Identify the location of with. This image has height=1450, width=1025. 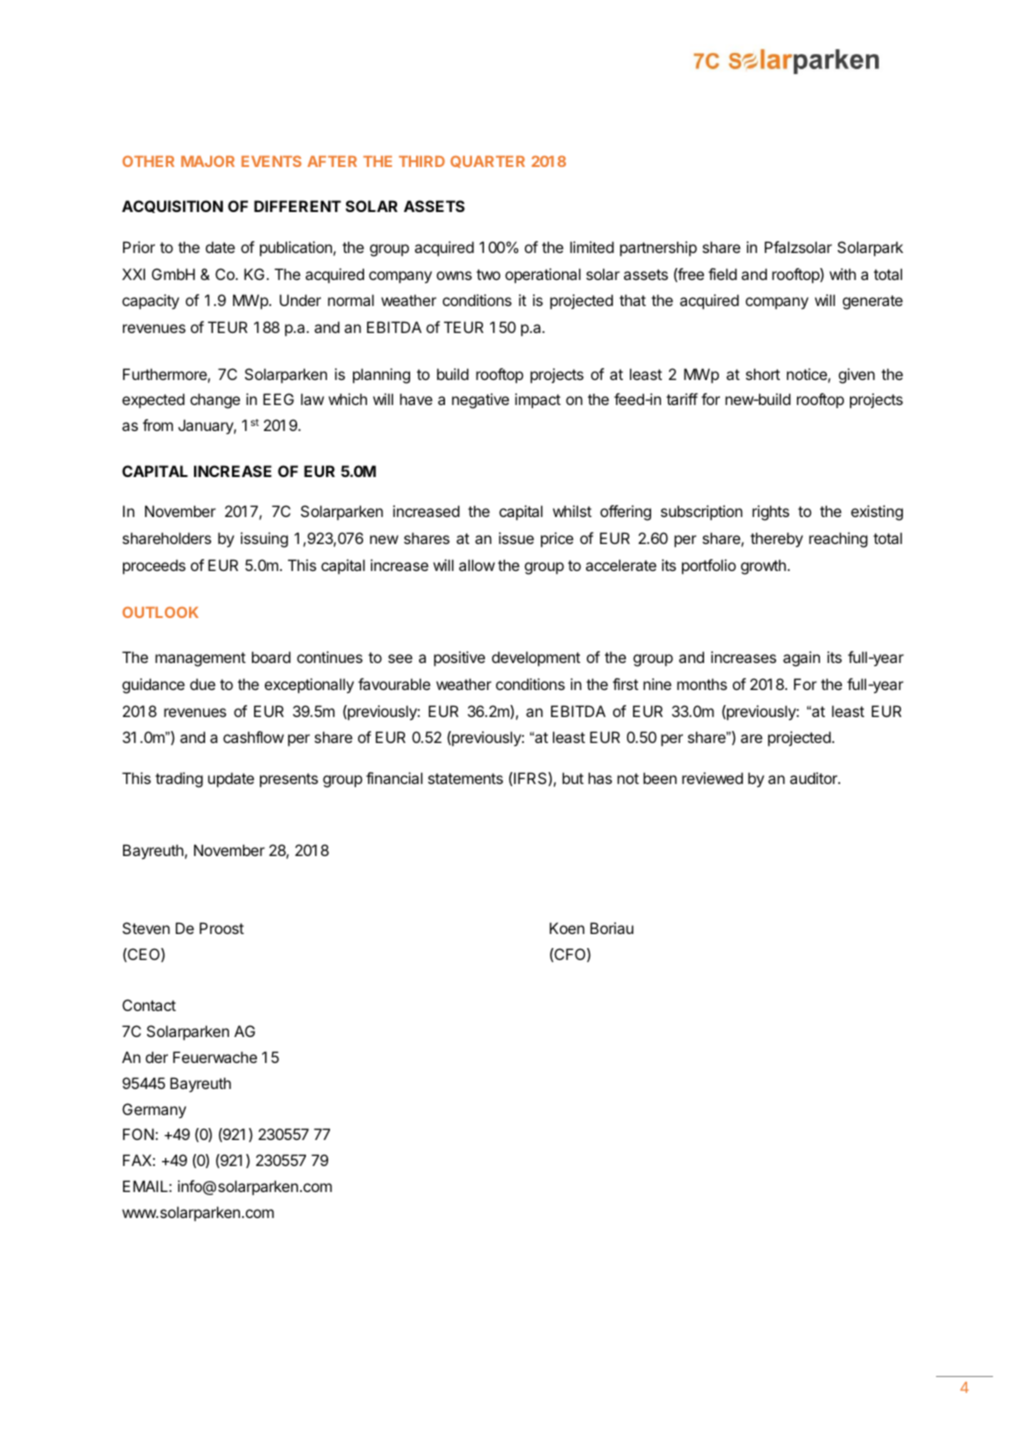
(843, 274).
